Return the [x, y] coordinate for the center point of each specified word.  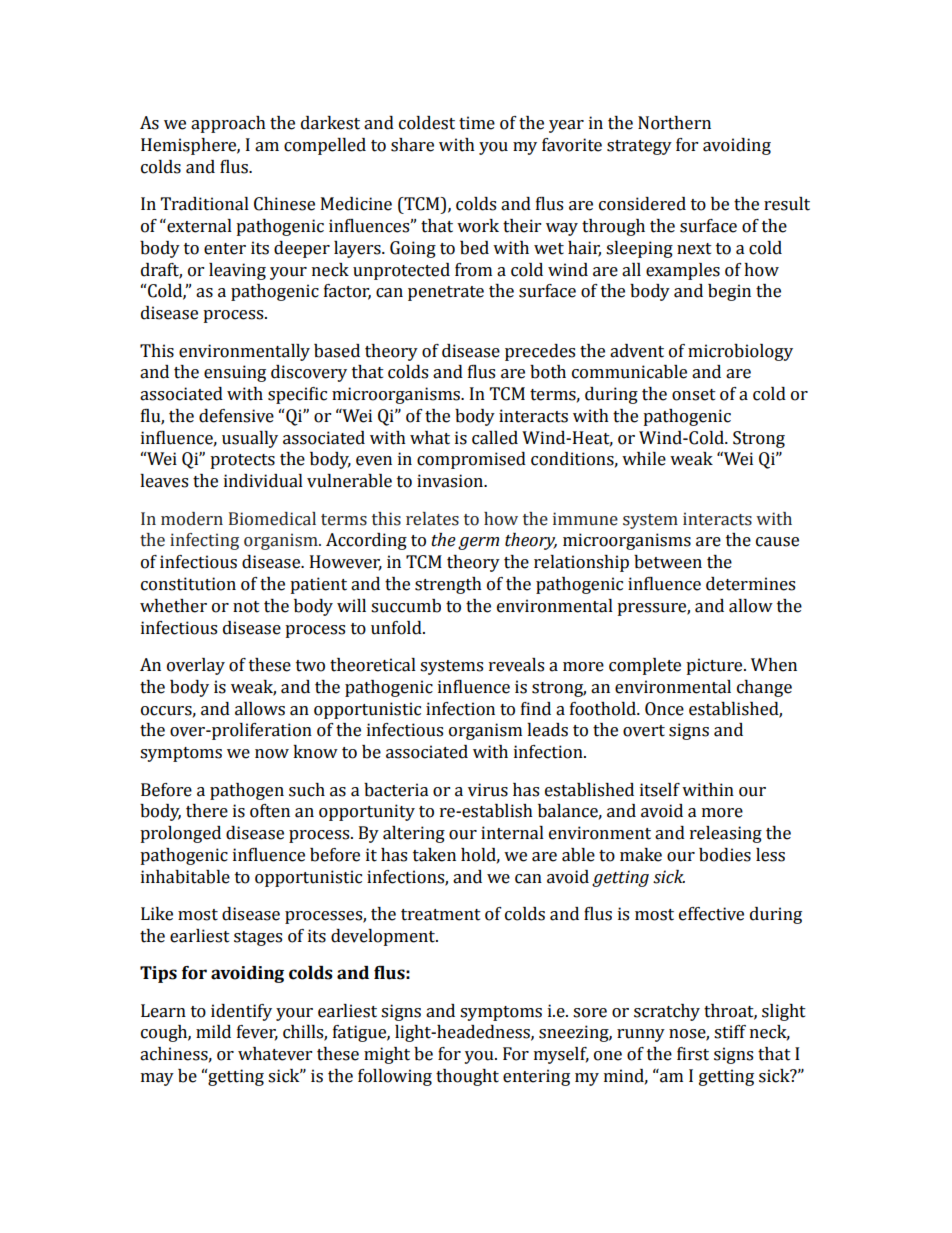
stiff [730, 1032]
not [246, 607]
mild [213, 1032]
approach [228, 124]
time [477, 123]
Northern [674, 123]
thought [467, 1077]
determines [750, 584]
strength [448, 585]
